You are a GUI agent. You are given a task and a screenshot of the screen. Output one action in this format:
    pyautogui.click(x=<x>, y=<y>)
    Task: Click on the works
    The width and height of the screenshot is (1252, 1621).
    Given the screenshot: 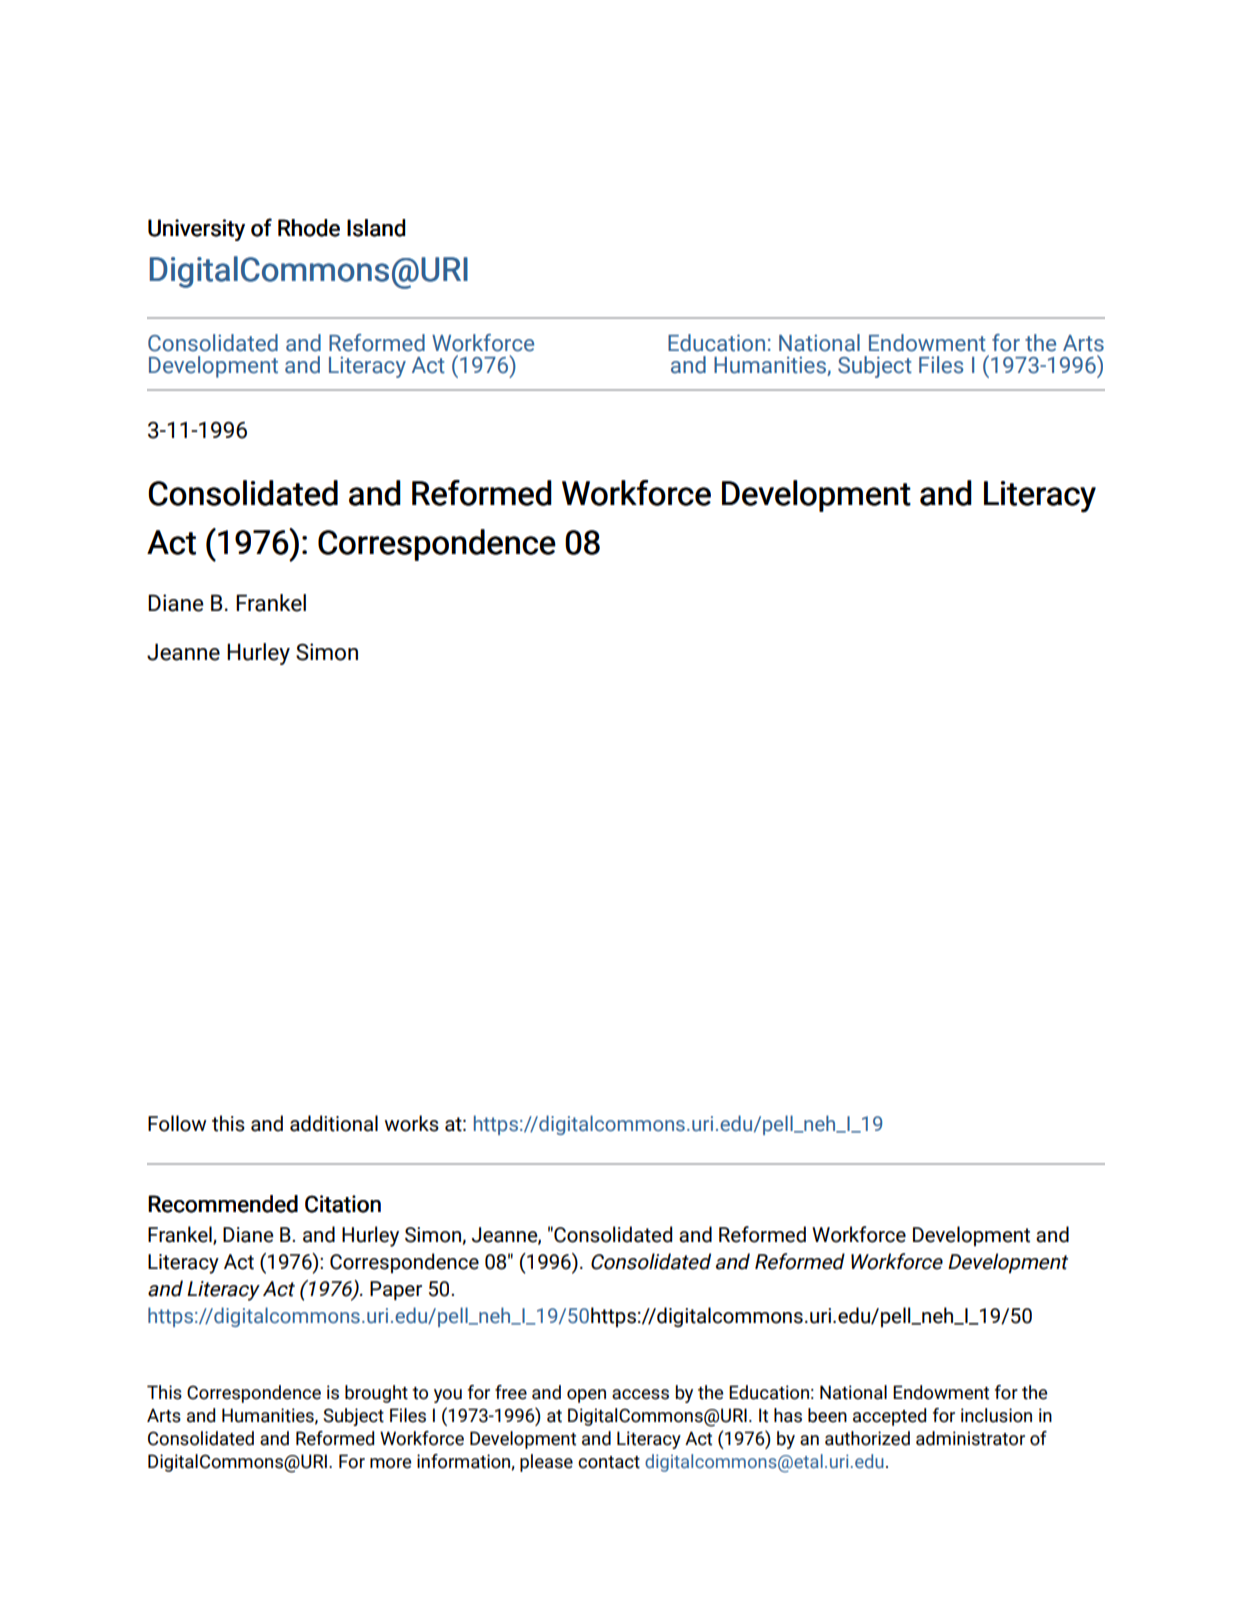 What is the action you would take?
    pyautogui.click(x=411, y=1123)
